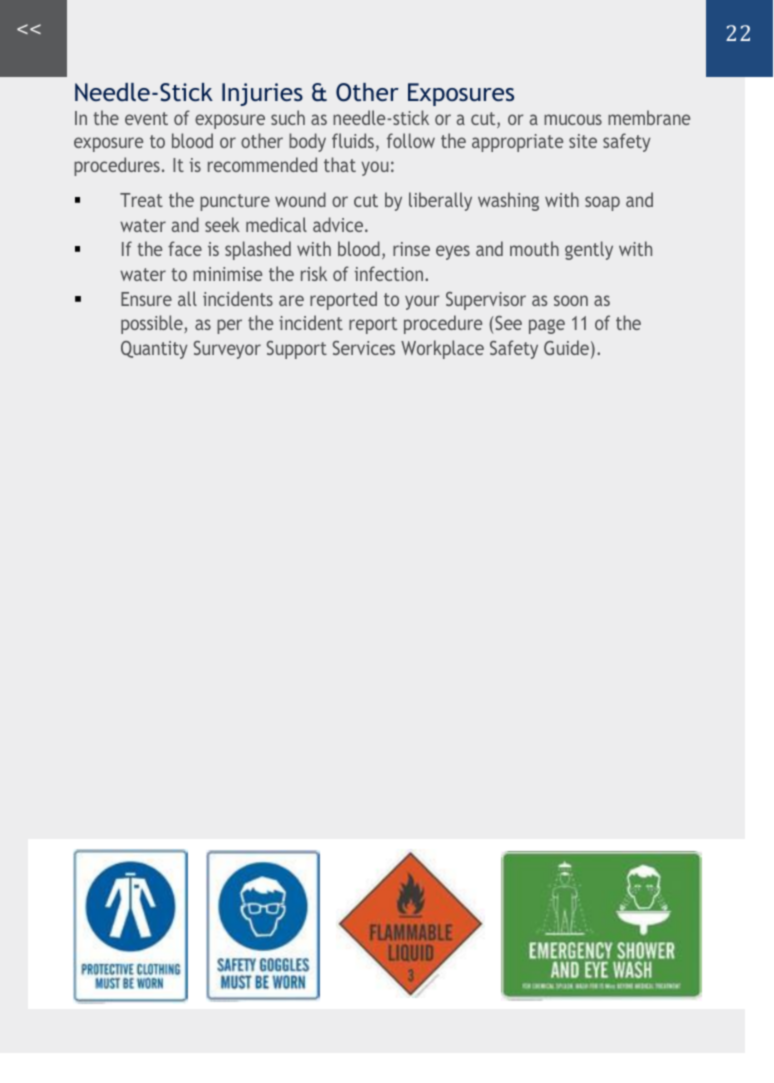 Image resolution: width=774 pixels, height=1083 pixels. I want to click on Surveyor, so click(227, 350).
